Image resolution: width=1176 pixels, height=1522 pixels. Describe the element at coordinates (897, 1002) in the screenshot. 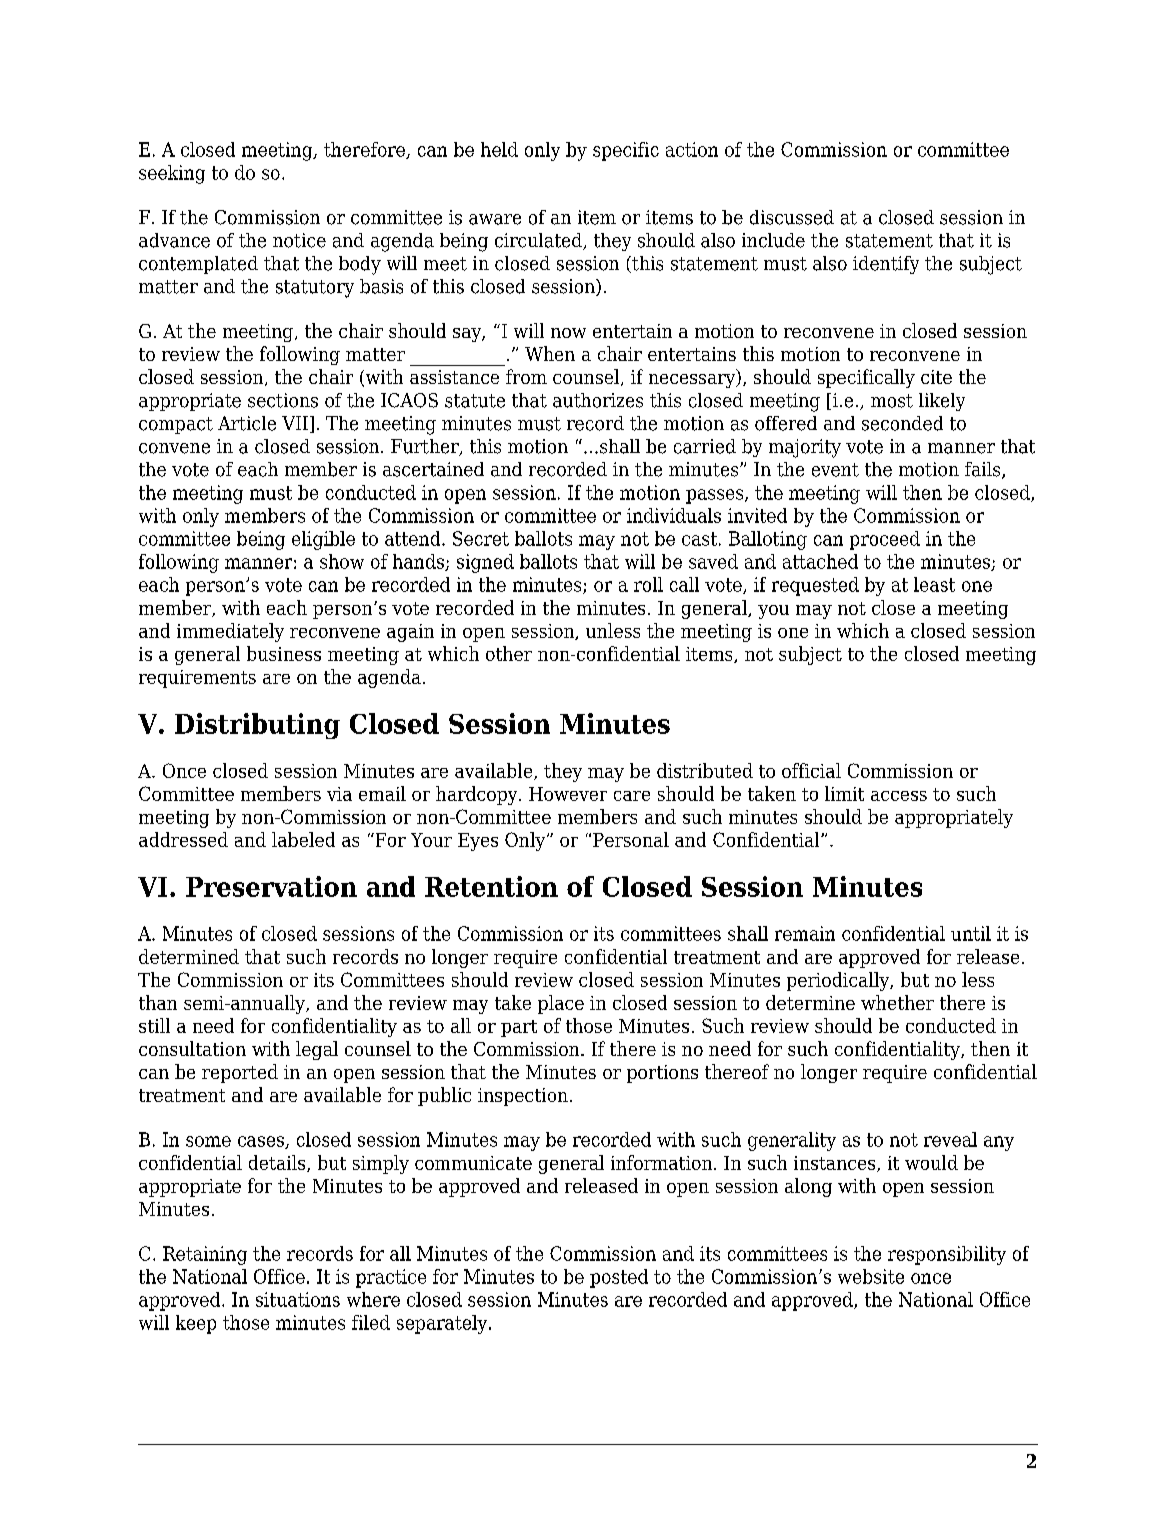

I see `whether` at that location.
